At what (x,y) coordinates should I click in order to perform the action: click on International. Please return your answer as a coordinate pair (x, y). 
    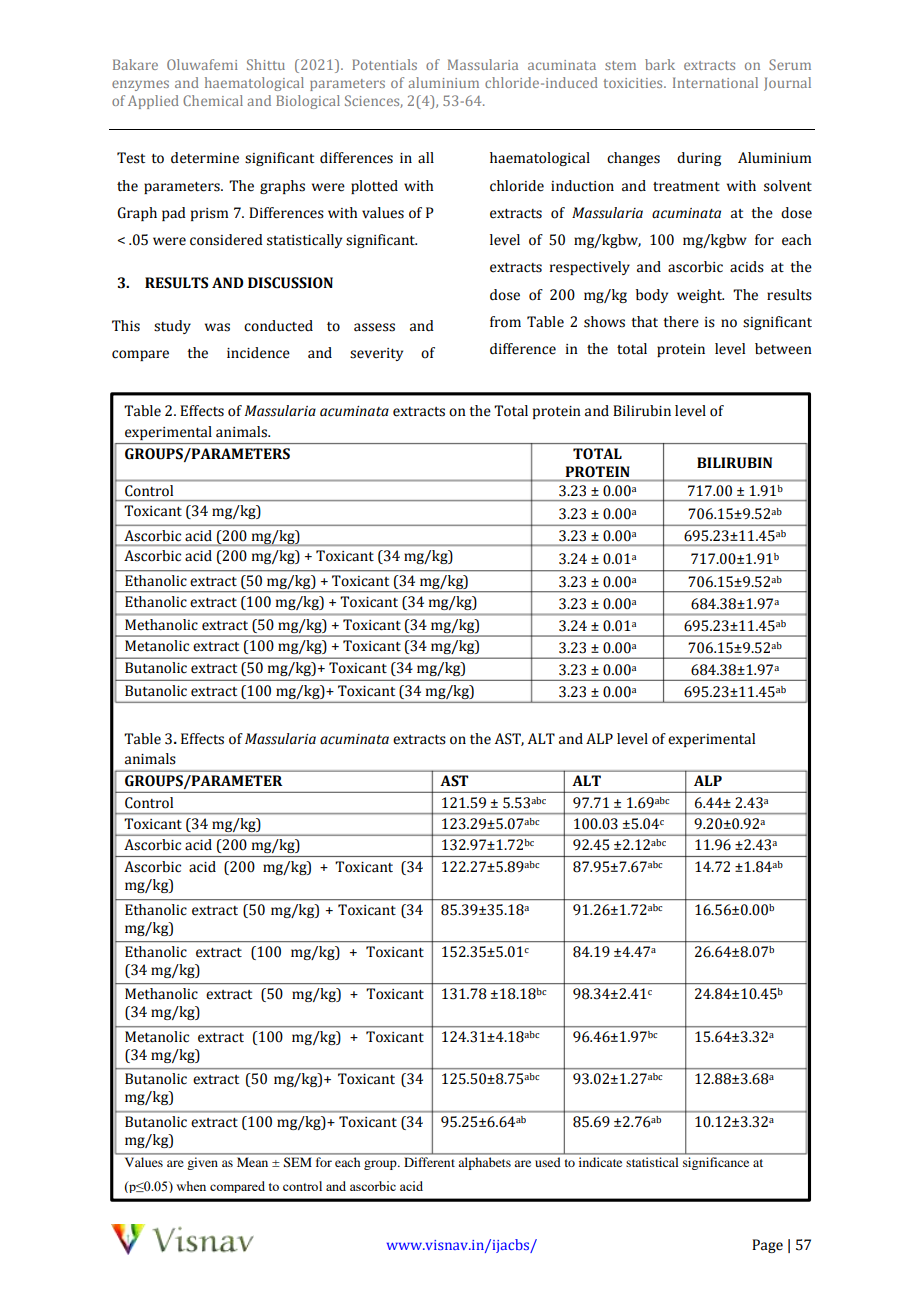
    Looking at the image, I should click on (715, 82).
